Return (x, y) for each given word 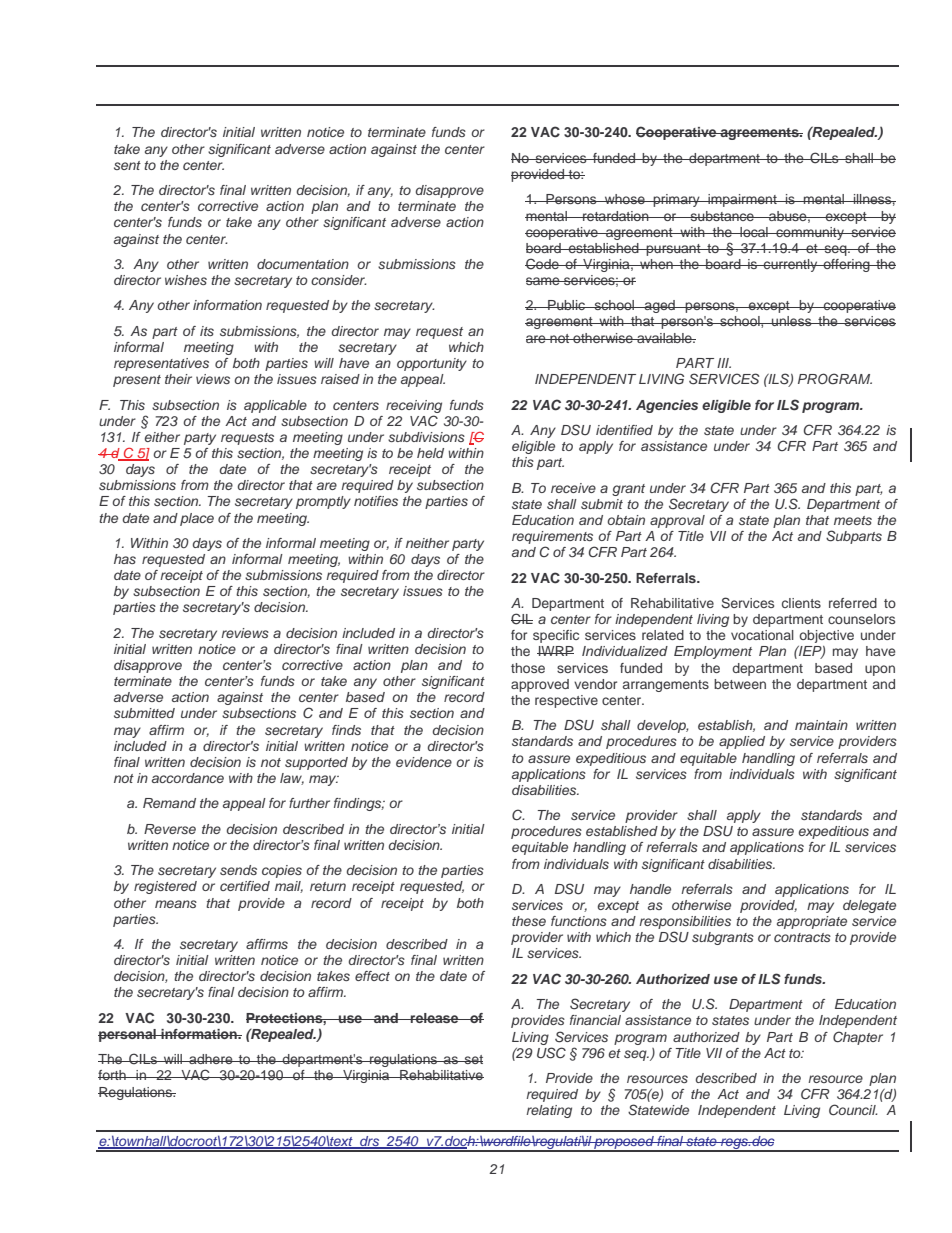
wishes (186, 280)
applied (742, 742)
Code (543, 264)
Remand (169, 803)
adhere (211, 1059)
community (810, 233)
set (473, 1059)
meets (853, 520)
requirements (553, 539)
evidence (424, 762)
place (197, 519)
